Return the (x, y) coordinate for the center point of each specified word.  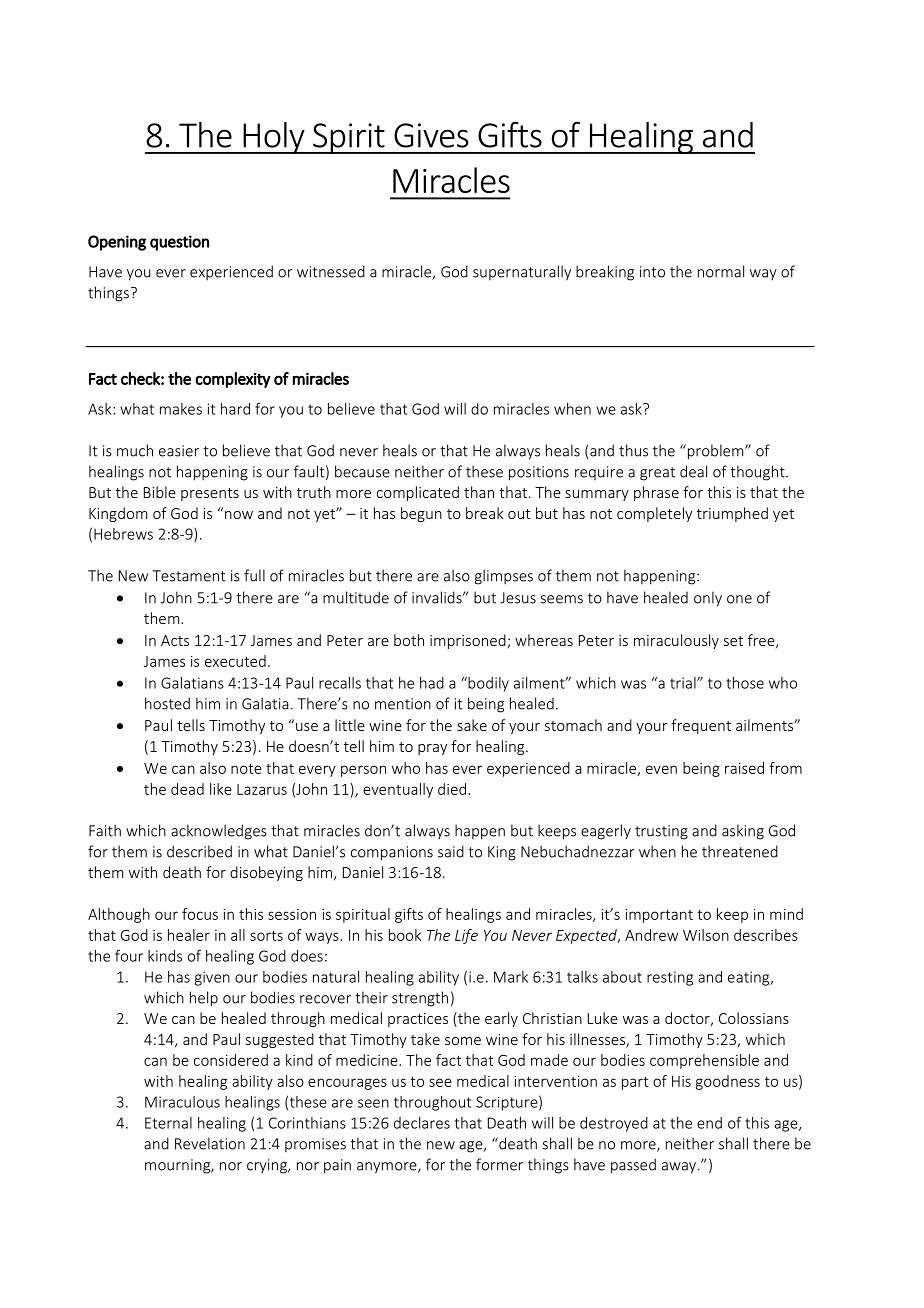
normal (721, 271)
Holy (274, 138)
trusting (661, 832)
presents (210, 494)
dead (187, 789)
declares (422, 1123)
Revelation (210, 1143)
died (452, 789)
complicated (418, 493)
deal (693, 471)
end (709, 1123)
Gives (431, 135)
